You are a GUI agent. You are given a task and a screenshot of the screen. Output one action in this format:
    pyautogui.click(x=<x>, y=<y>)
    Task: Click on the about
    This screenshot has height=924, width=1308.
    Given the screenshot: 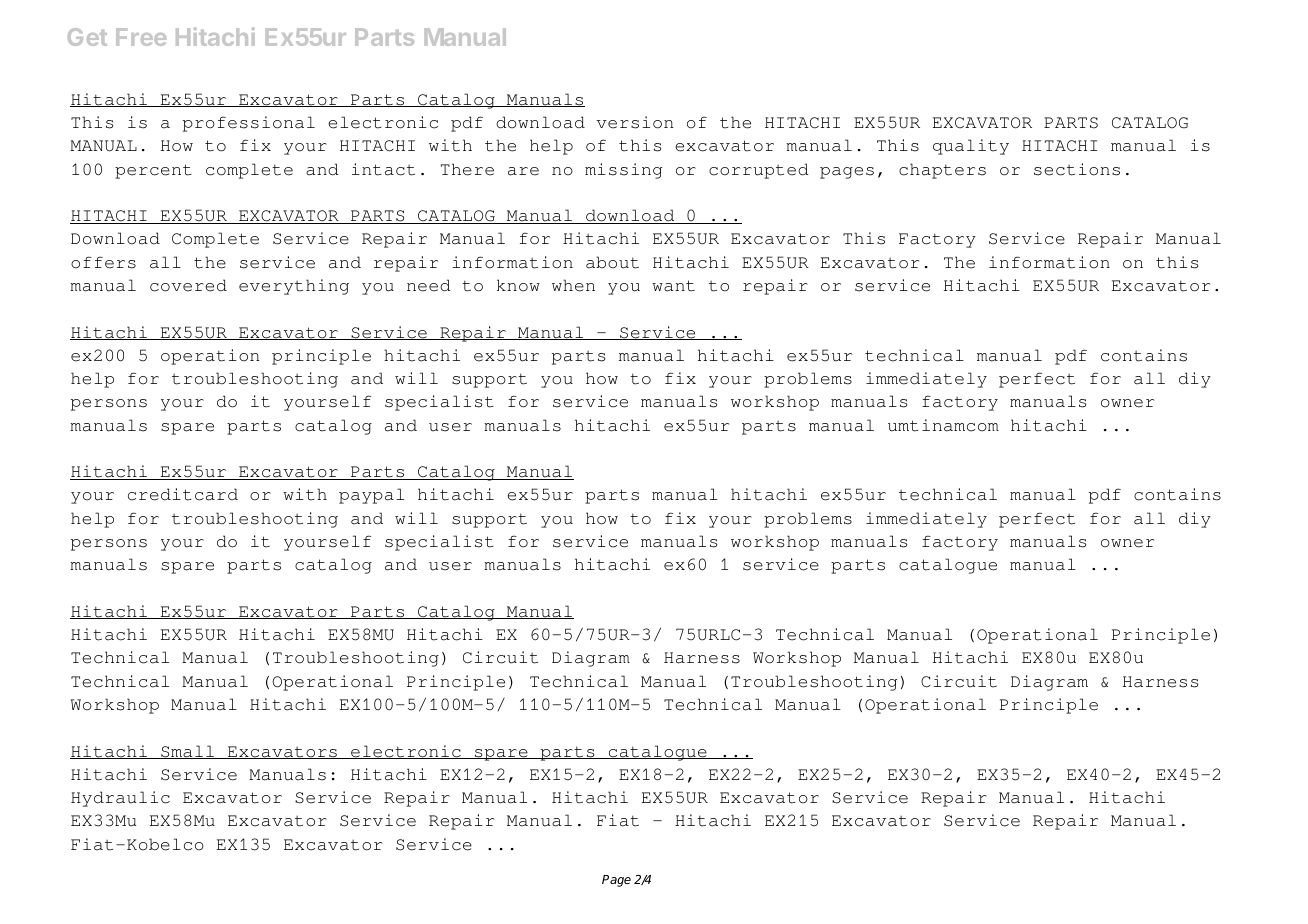 What is the action you would take?
    pyautogui.click(x=612, y=262)
